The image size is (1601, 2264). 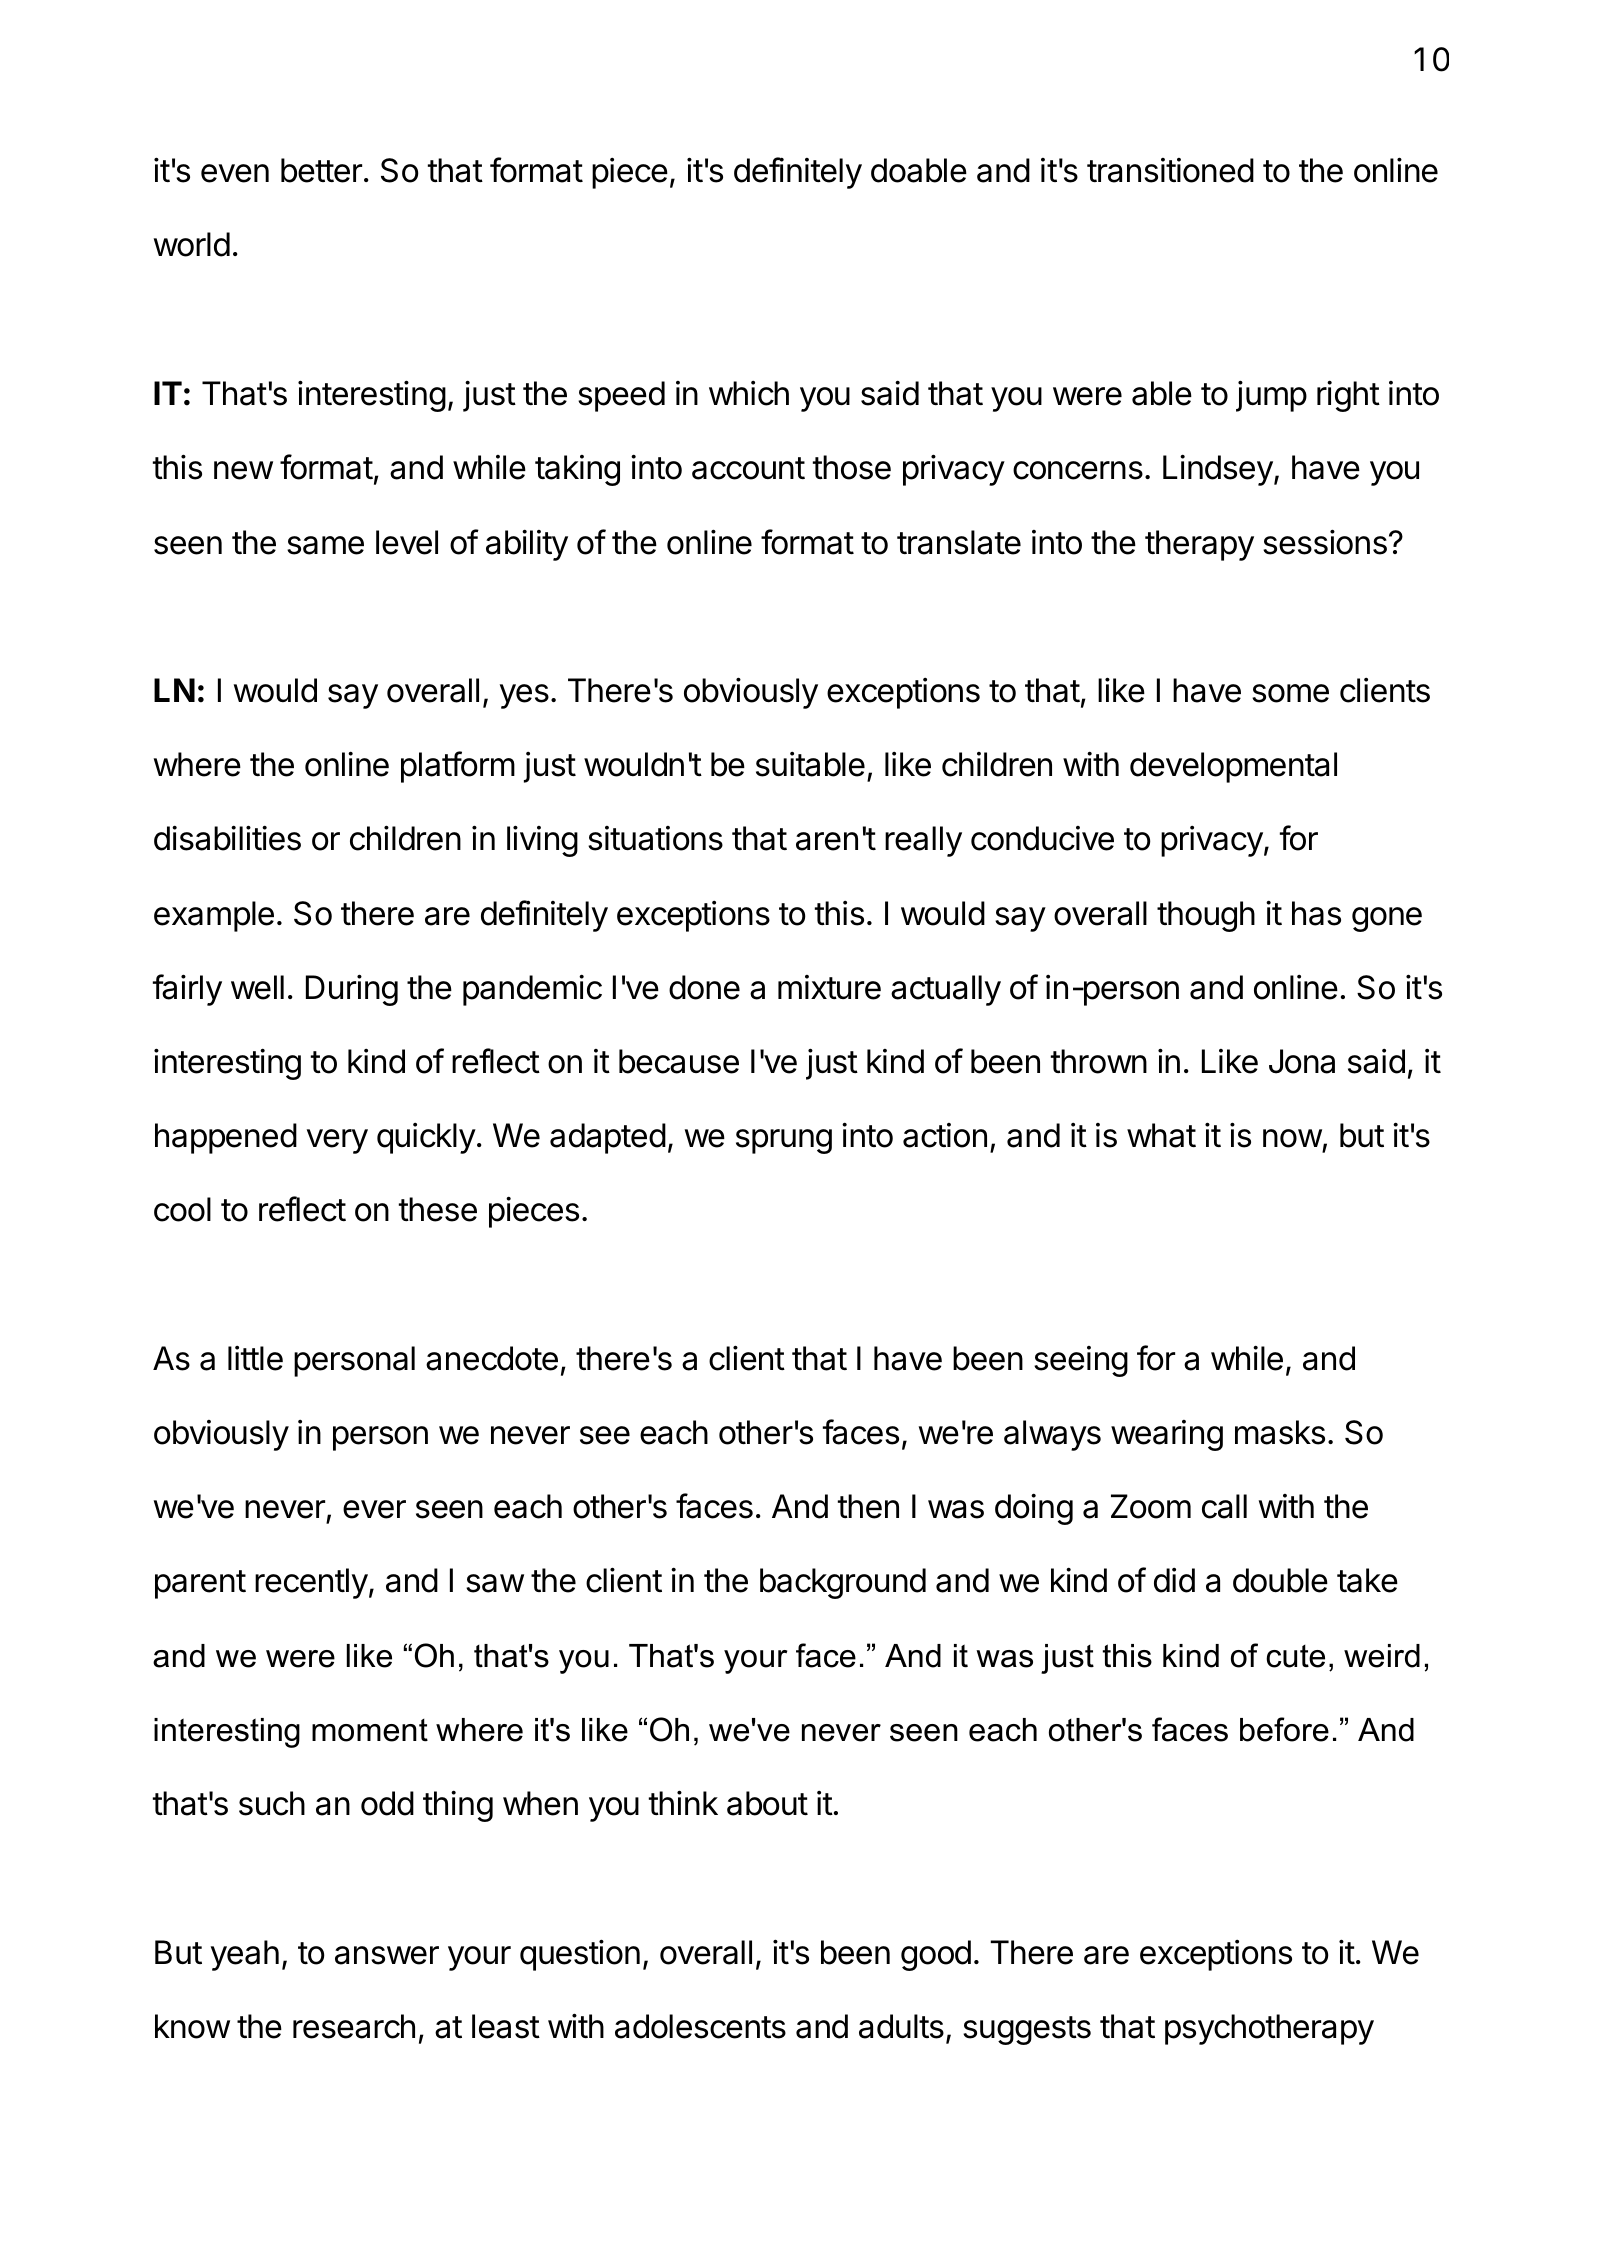 I want to click on same, so click(x=325, y=545).
